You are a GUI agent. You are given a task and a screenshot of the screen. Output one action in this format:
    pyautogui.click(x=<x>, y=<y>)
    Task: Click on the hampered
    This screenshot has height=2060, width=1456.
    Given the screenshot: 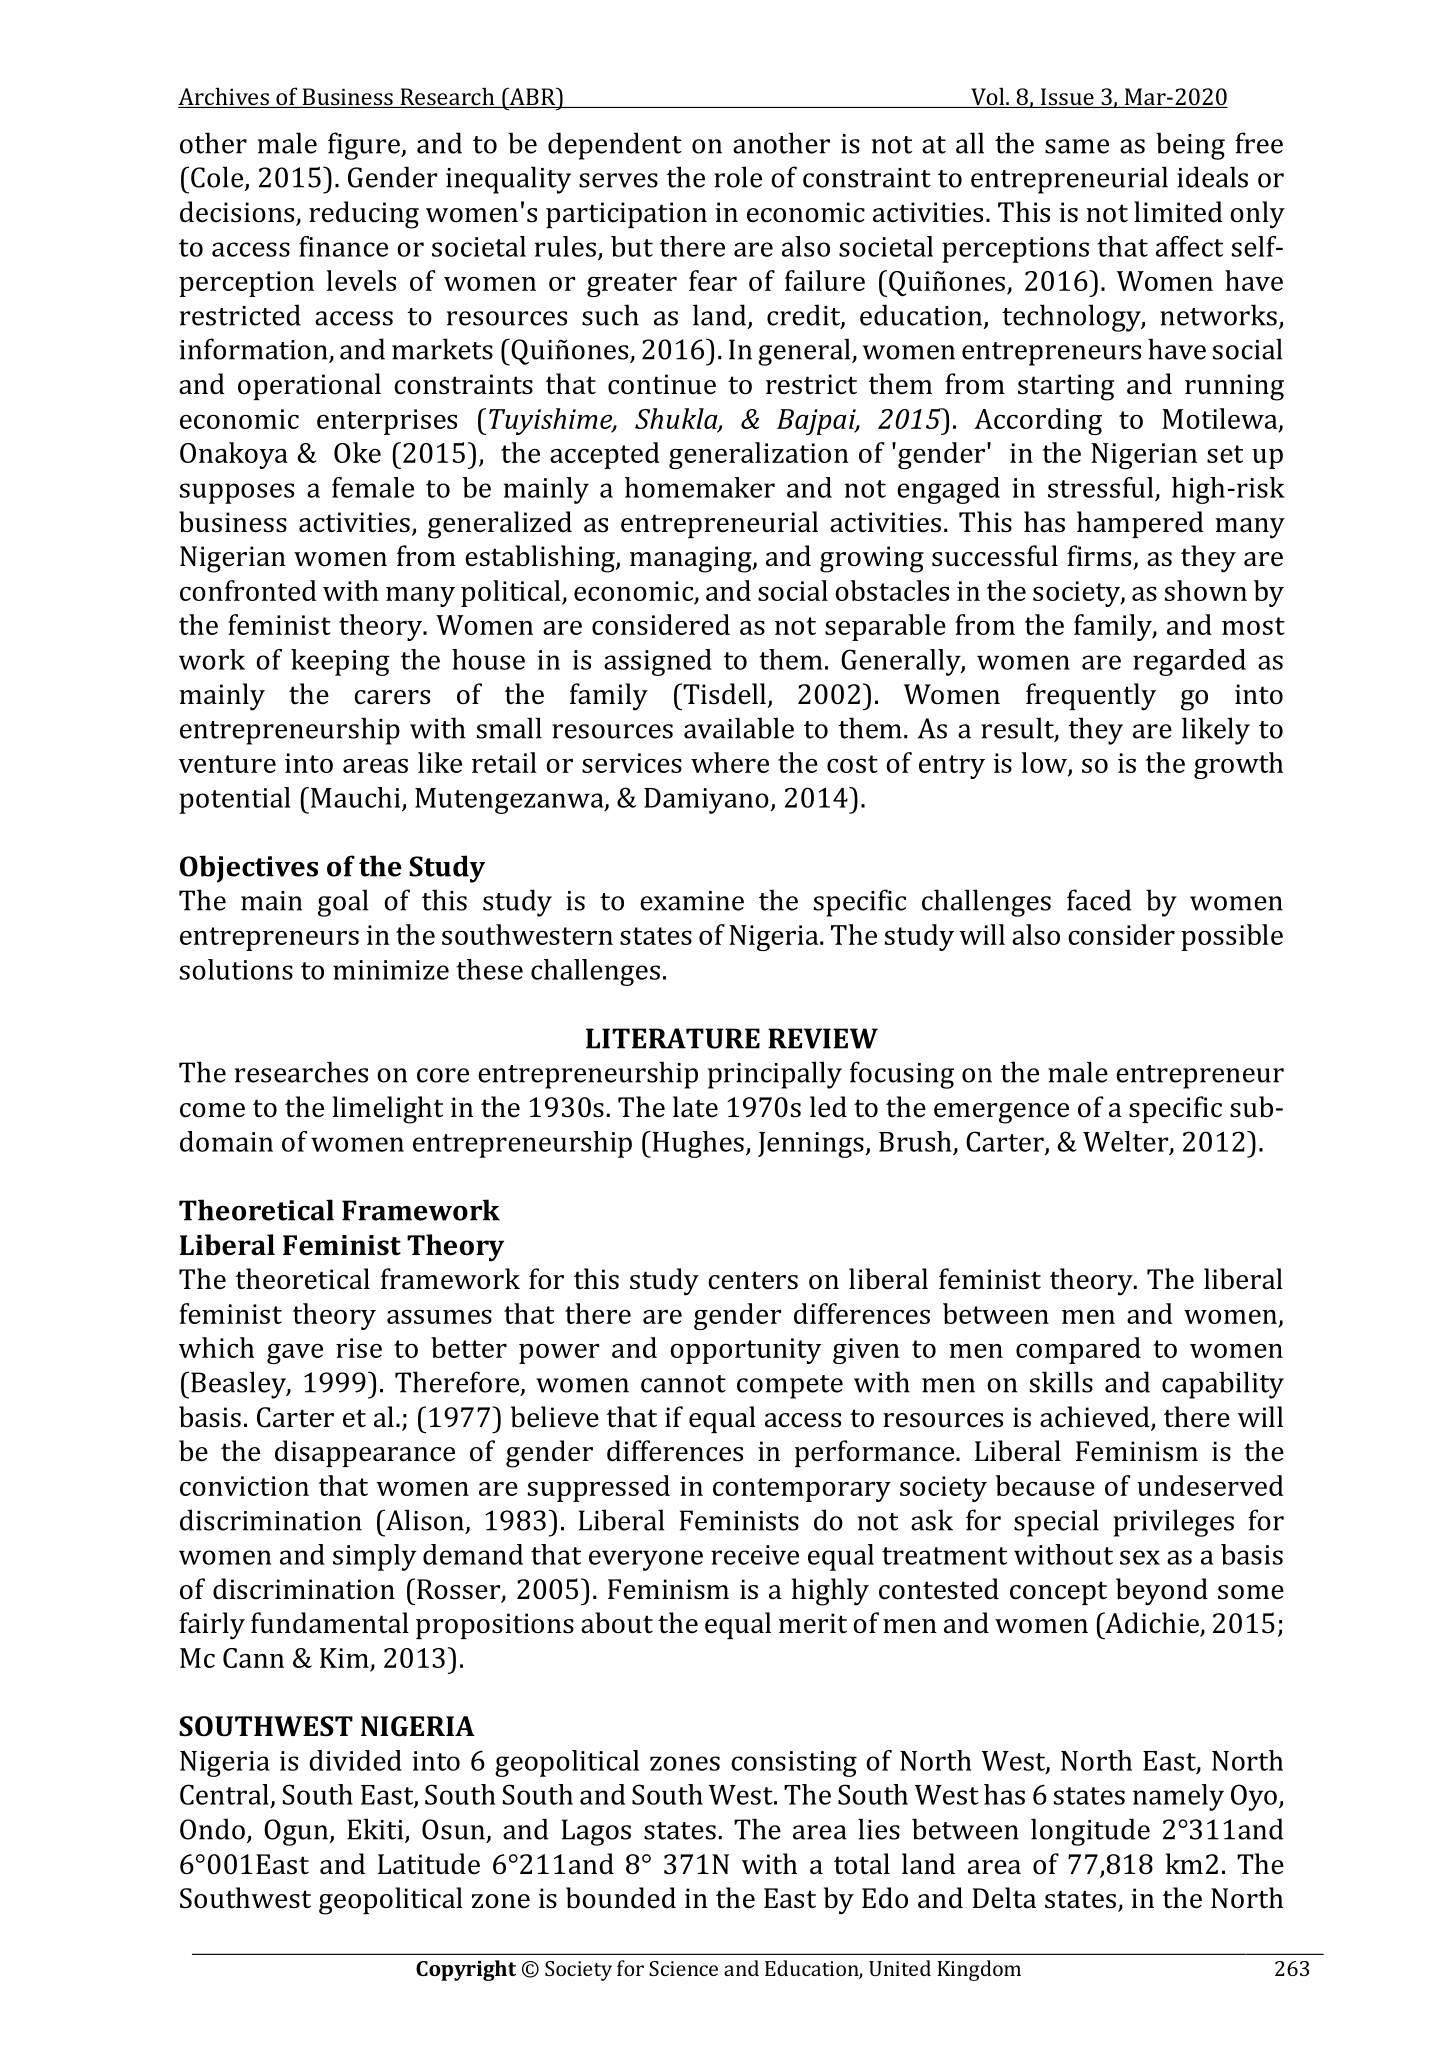 What is the action you would take?
    pyautogui.click(x=1140, y=524)
